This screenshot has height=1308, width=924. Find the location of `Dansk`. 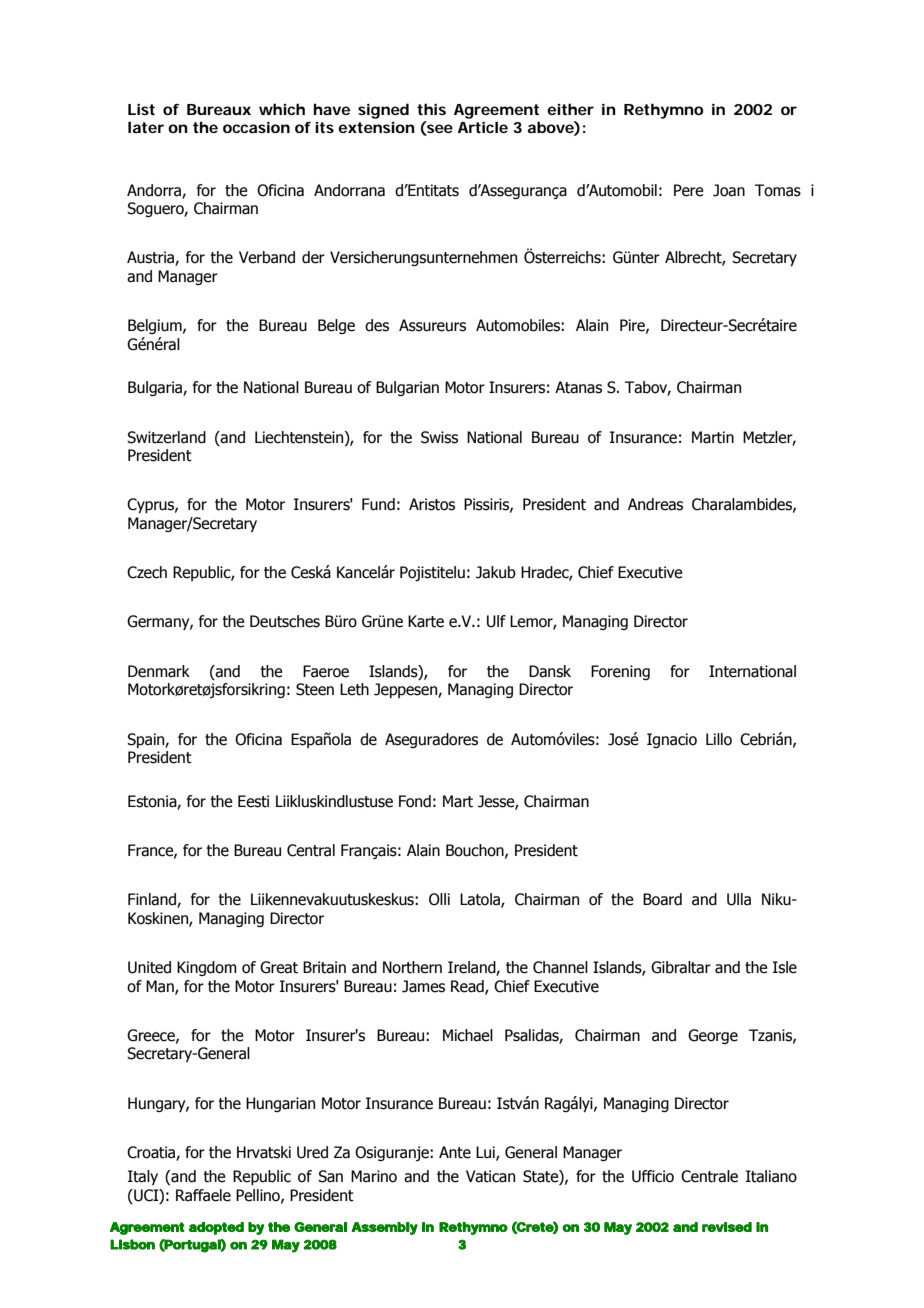

Dansk is located at coordinates (550, 671).
